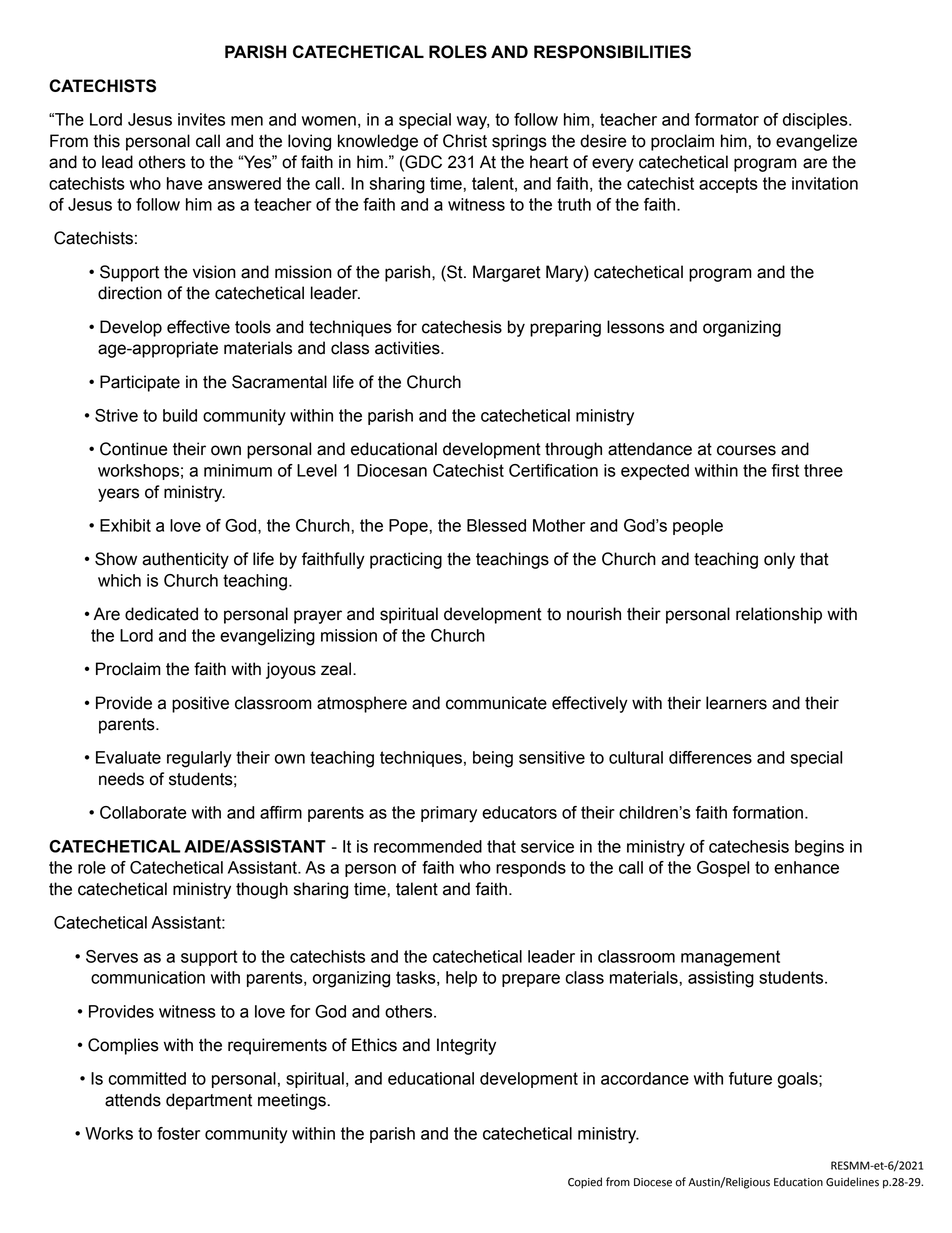 This document has width=952, height=1233. I want to click on foster, so click(178, 1133).
